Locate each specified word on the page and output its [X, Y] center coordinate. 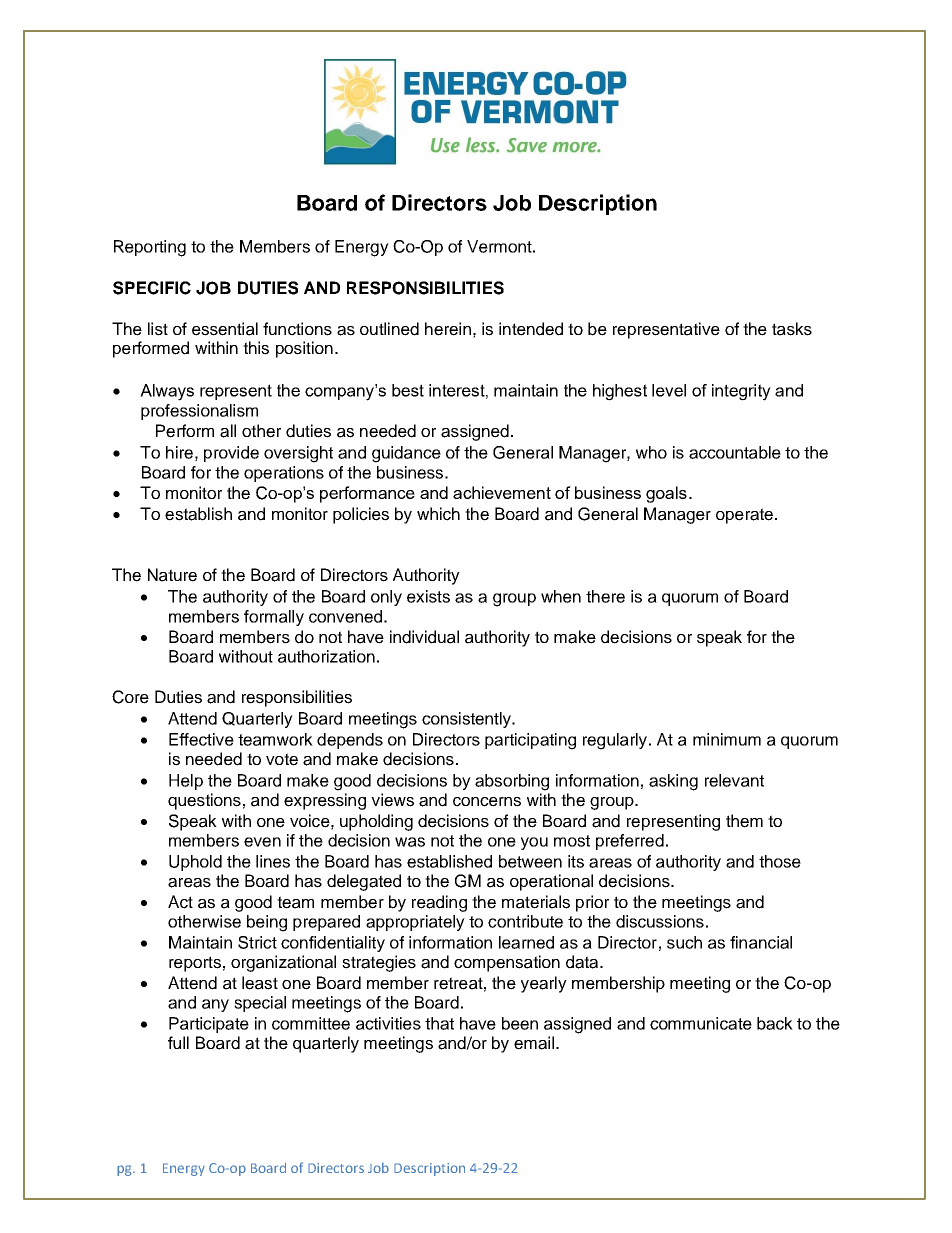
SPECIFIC [152, 288]
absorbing [512, 782]
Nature [172, 575]
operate [744, 516]
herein [448, 329]
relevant [734, 780]
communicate [701, 1023]
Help [186, 782]
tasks [792, 329]
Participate [209, 1025]
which [438, 514]
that [439, 1023]
